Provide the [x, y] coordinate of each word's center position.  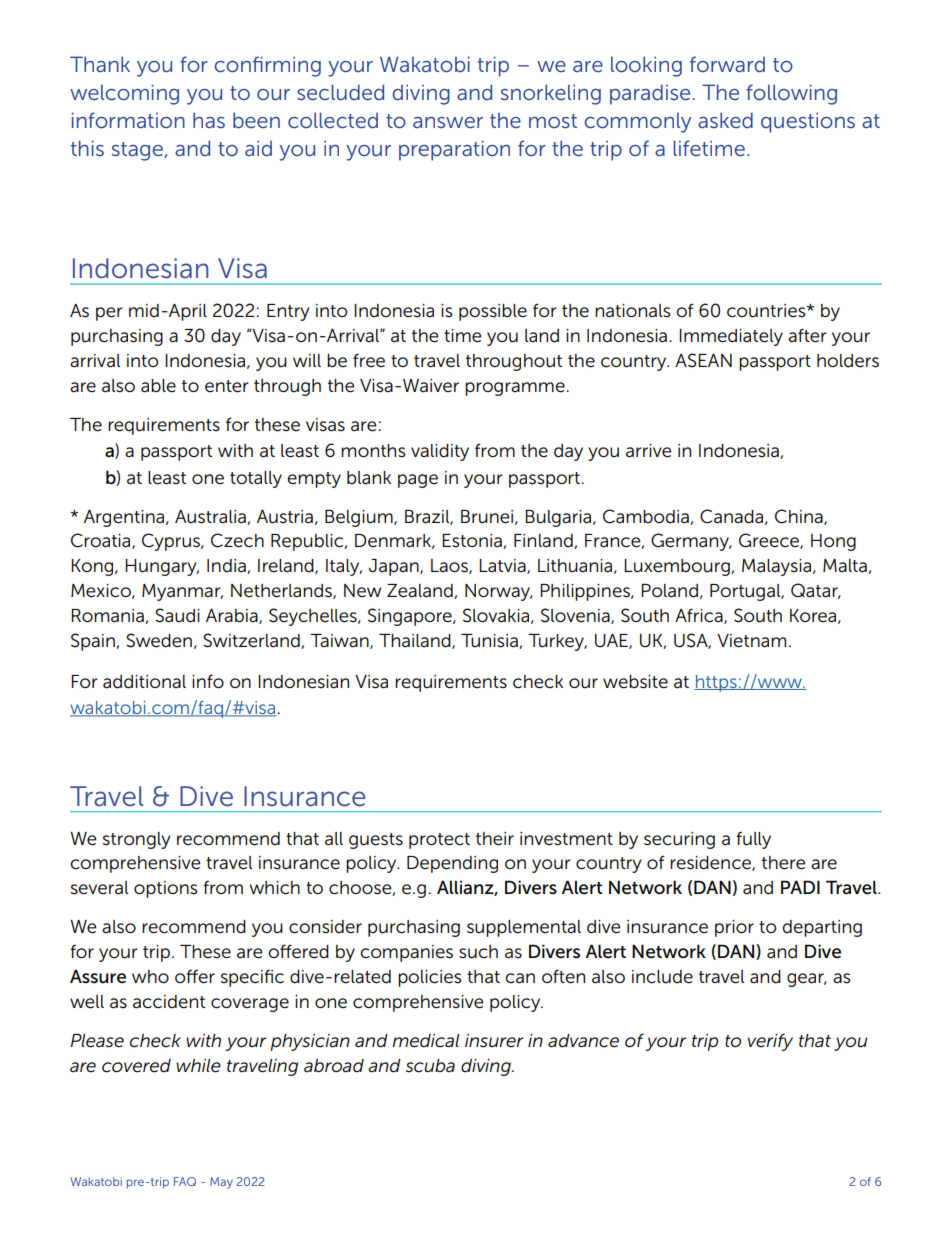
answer [448, 122]
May [221, 1183]
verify [770, 1042]
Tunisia [490, 641]
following [791, 94]
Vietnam [751, 641]
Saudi [177, 615]
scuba [430, 1066]
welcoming [124, 94]
